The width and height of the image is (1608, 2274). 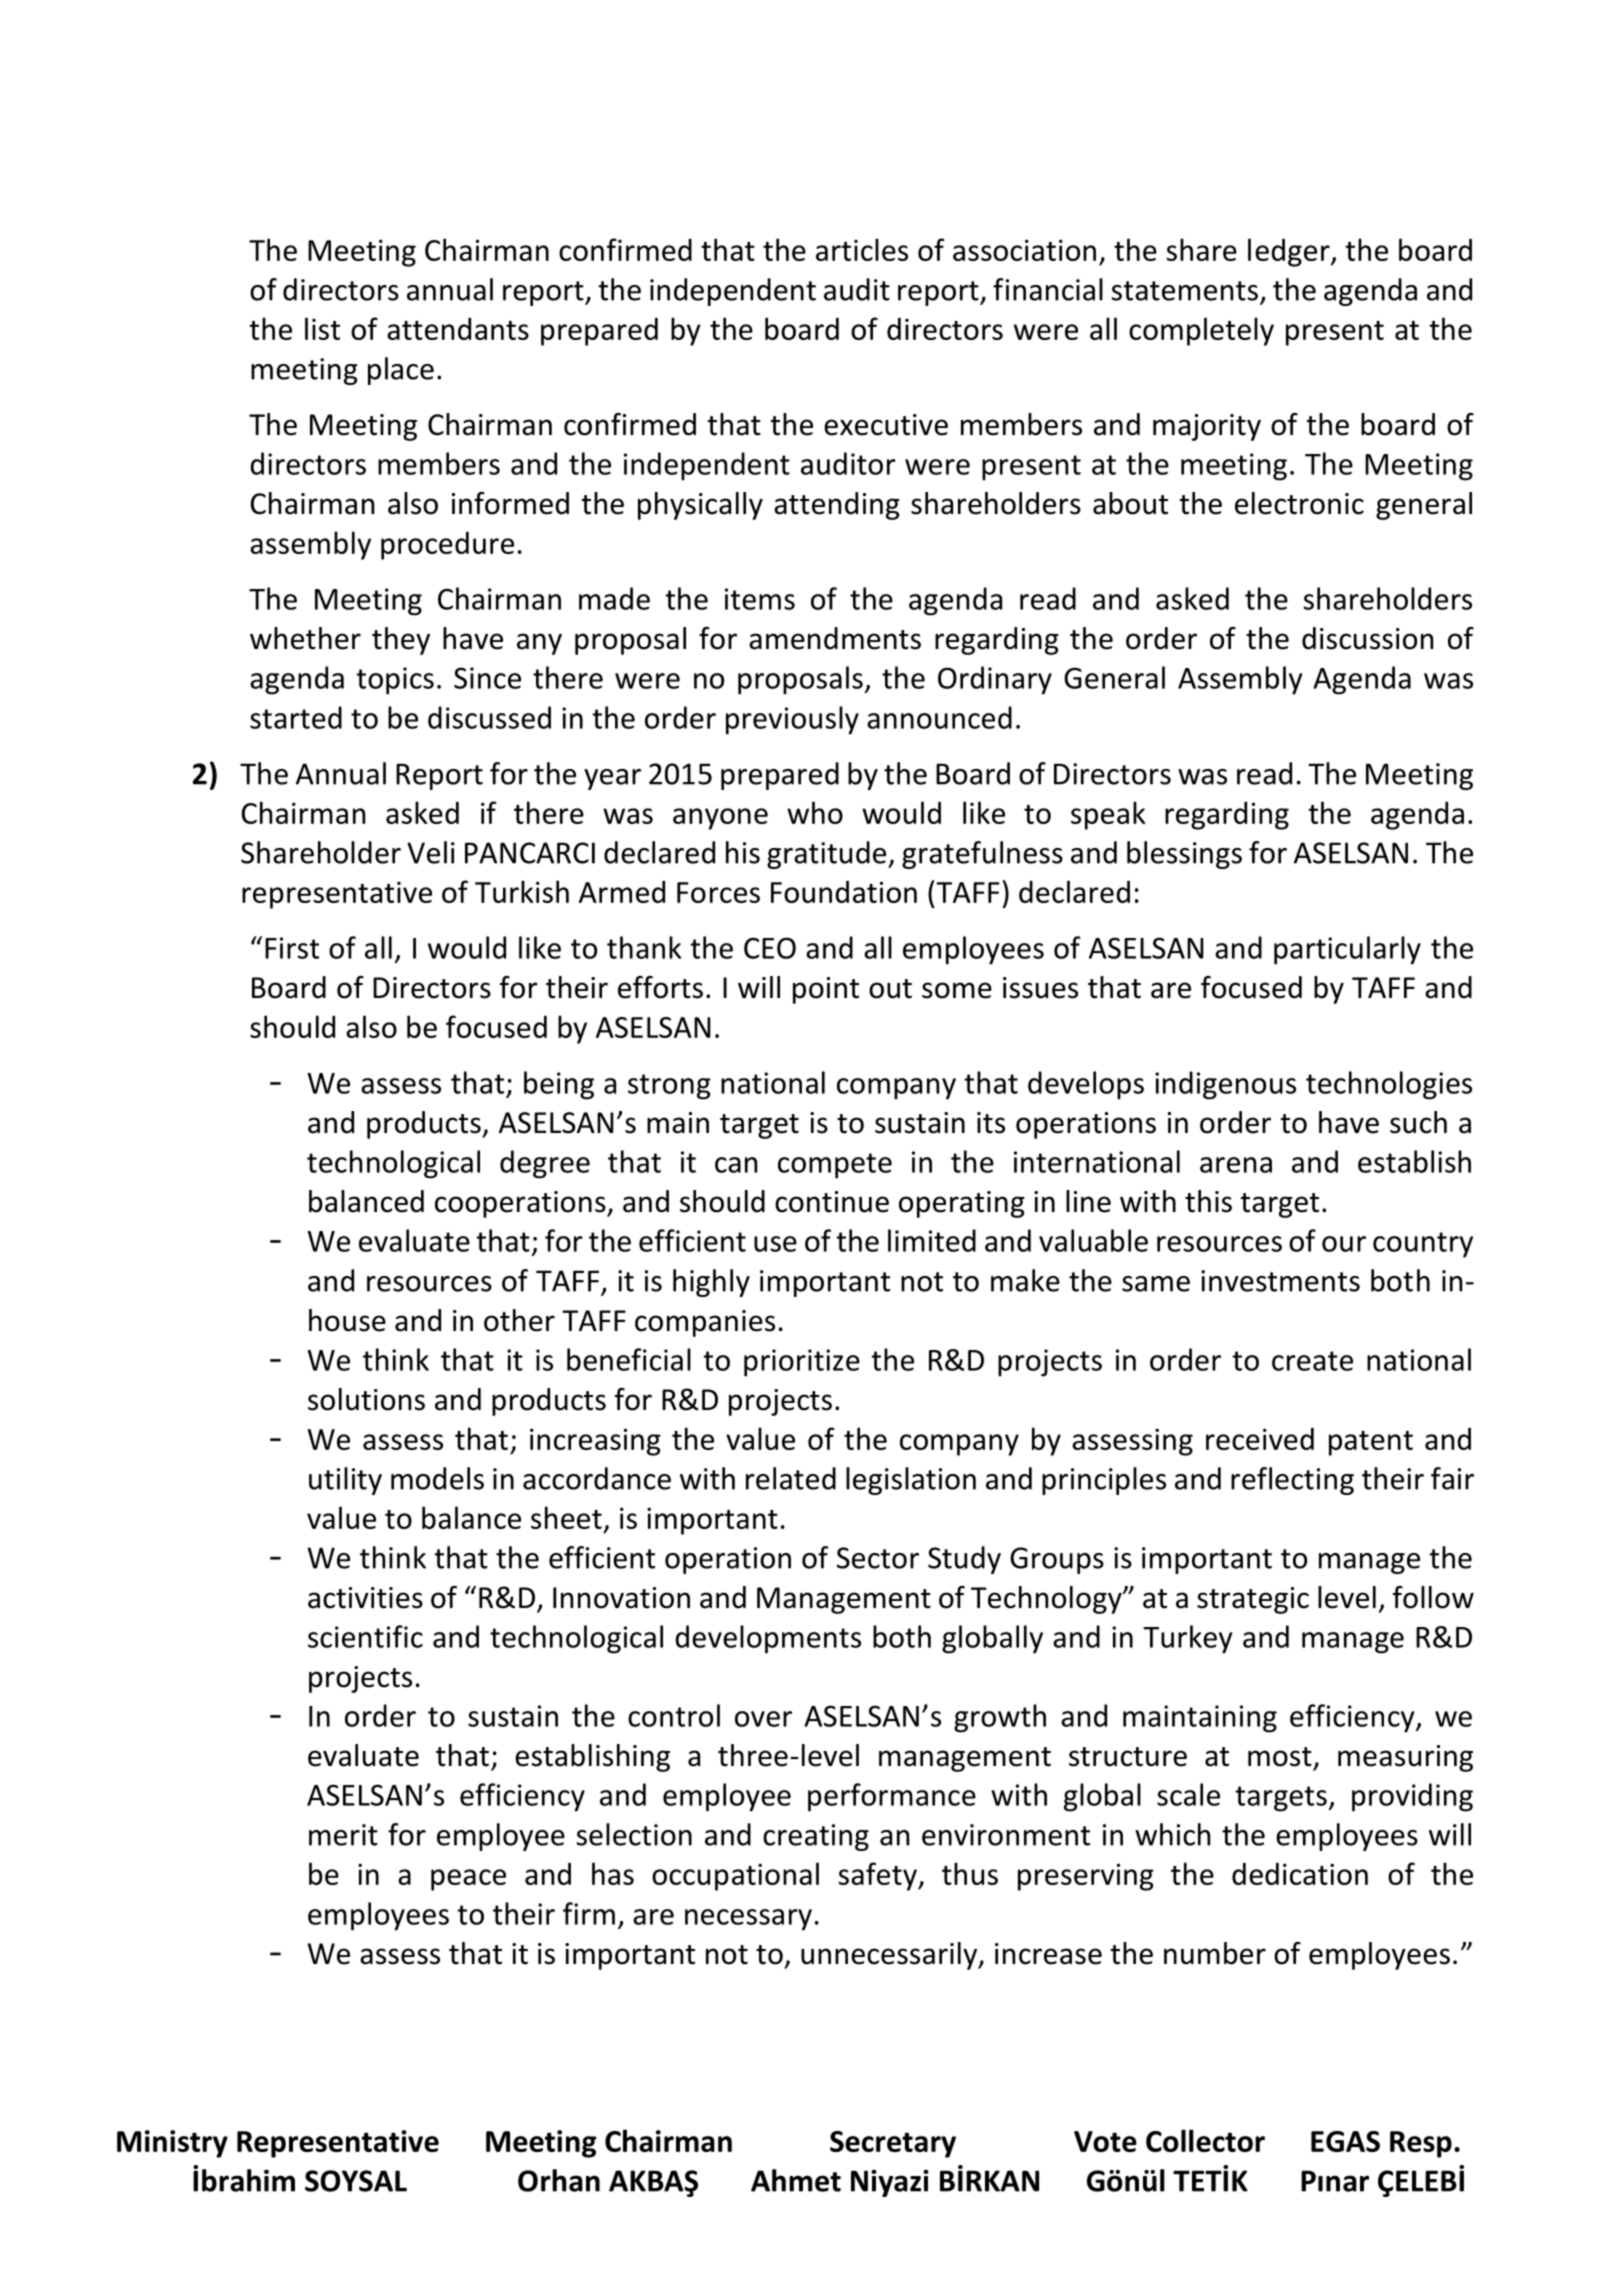 I want to click on degree, so click(x=545, y=1164).
